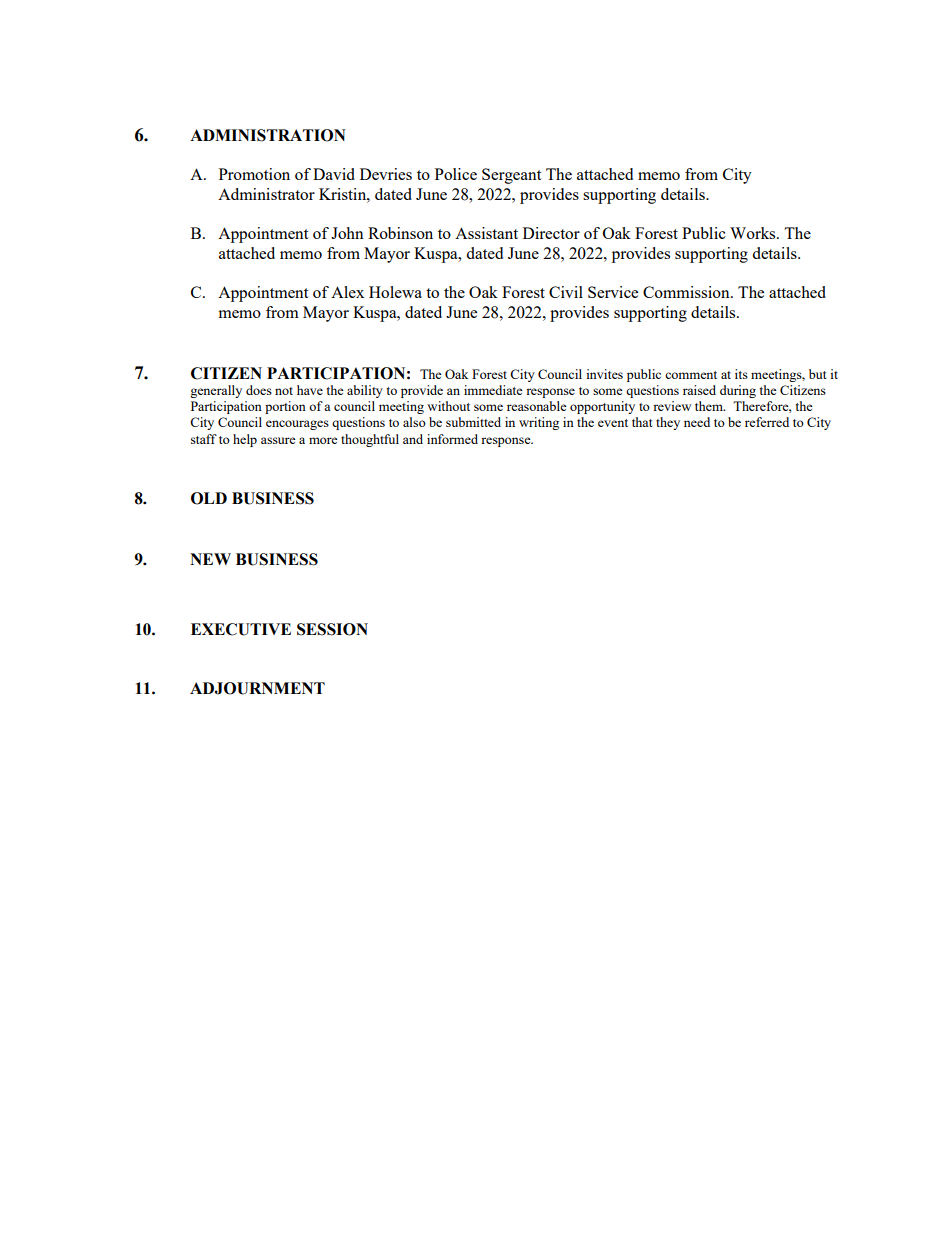 This page has width=952, height=1233. What do you see at coordinates (754, 233) in the page?
I see `Works` at bounding box center [754, 233].
